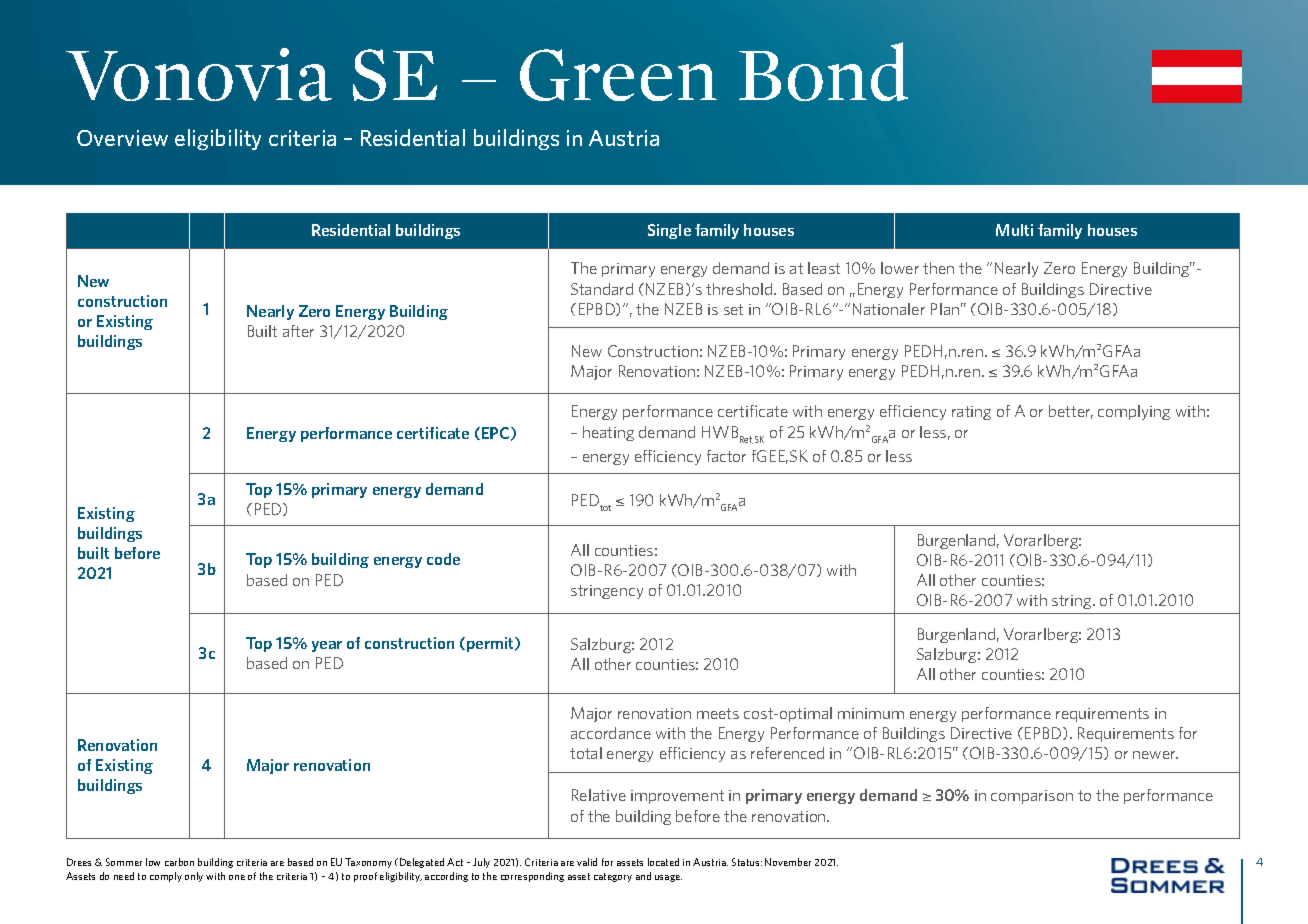  I want to click on threshold, so click(740, 289).
